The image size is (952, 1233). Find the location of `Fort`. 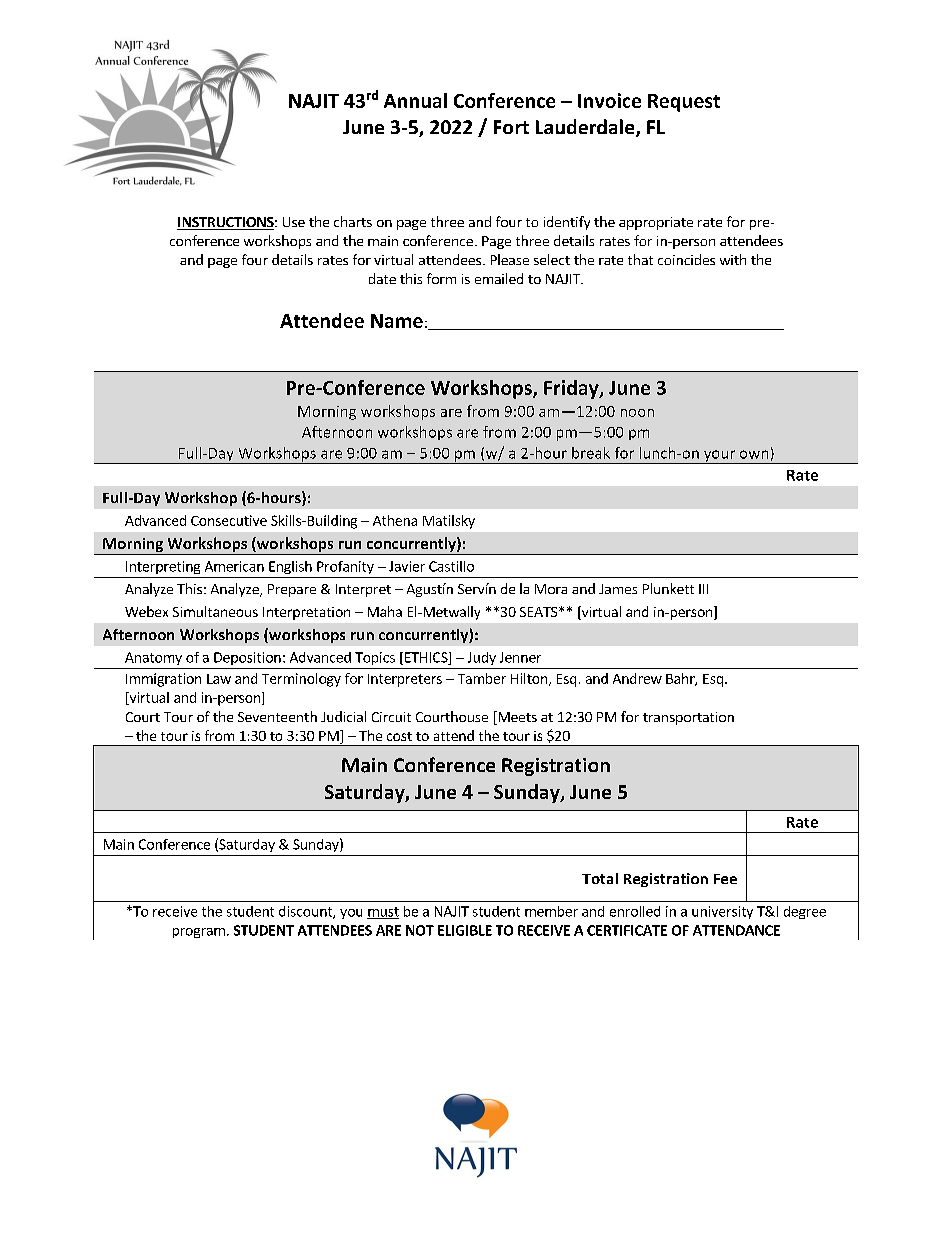

Fort is located at coordinates (511, 127).
